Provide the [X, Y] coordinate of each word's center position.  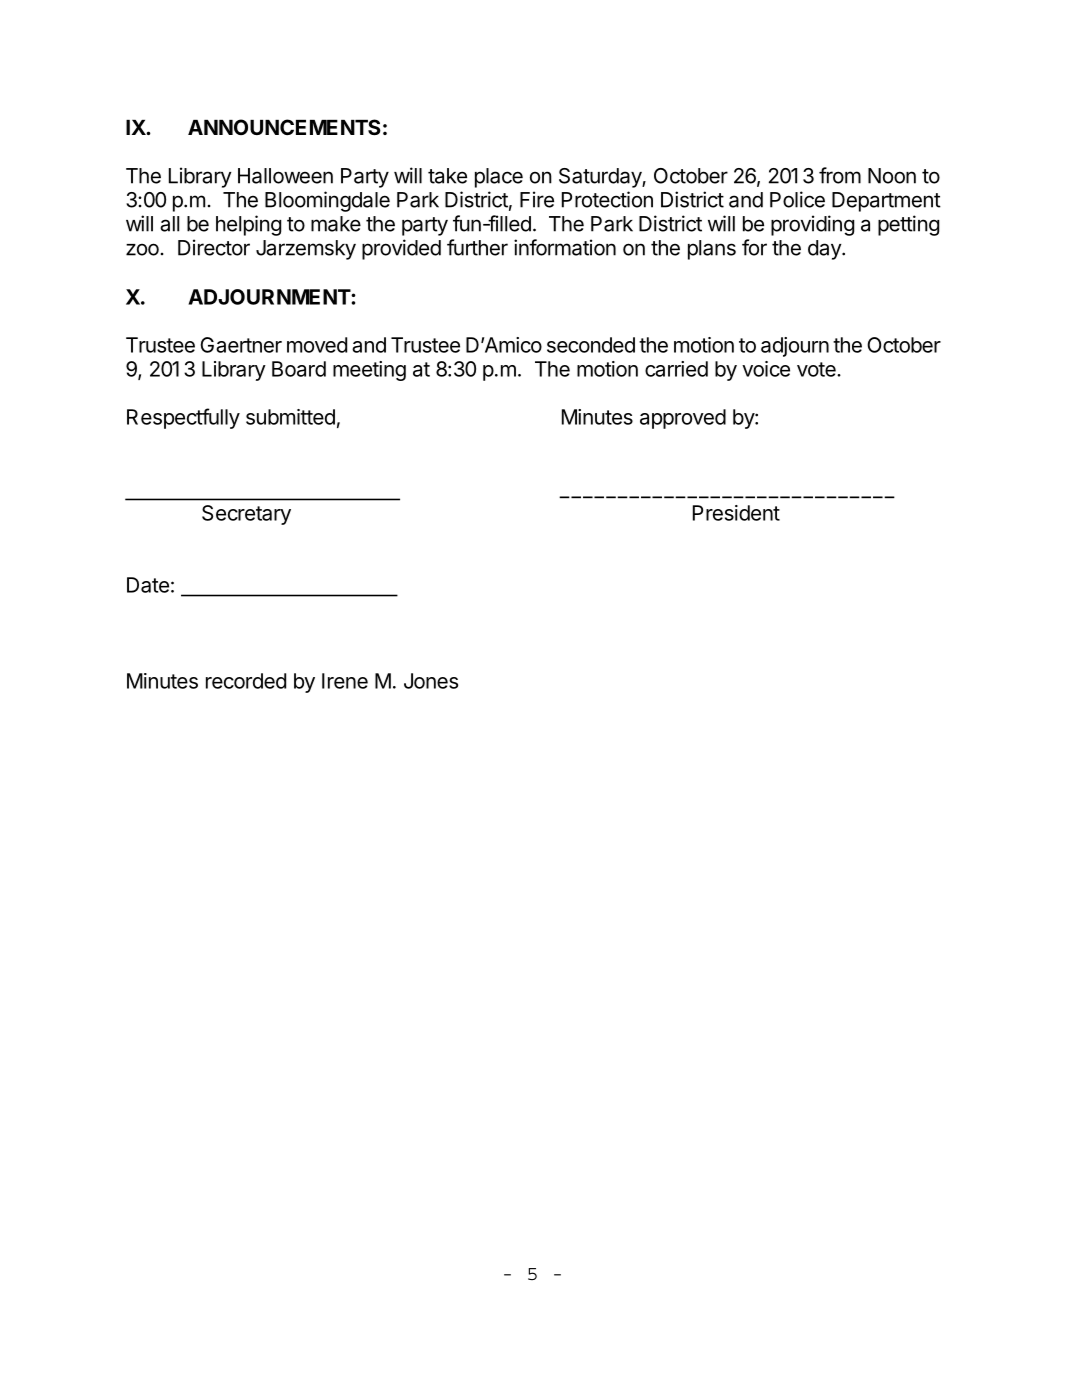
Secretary [246, 515]
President [736, 513]
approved [683, 419]
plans [712, 250]
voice [766, 369]
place [499, 178]
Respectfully [183, 418]
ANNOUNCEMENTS [284, 127]
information [565, 247]
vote [817, 369]
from [840, 175]
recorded [246, 681]
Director [214, 247]
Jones [431, 681]
